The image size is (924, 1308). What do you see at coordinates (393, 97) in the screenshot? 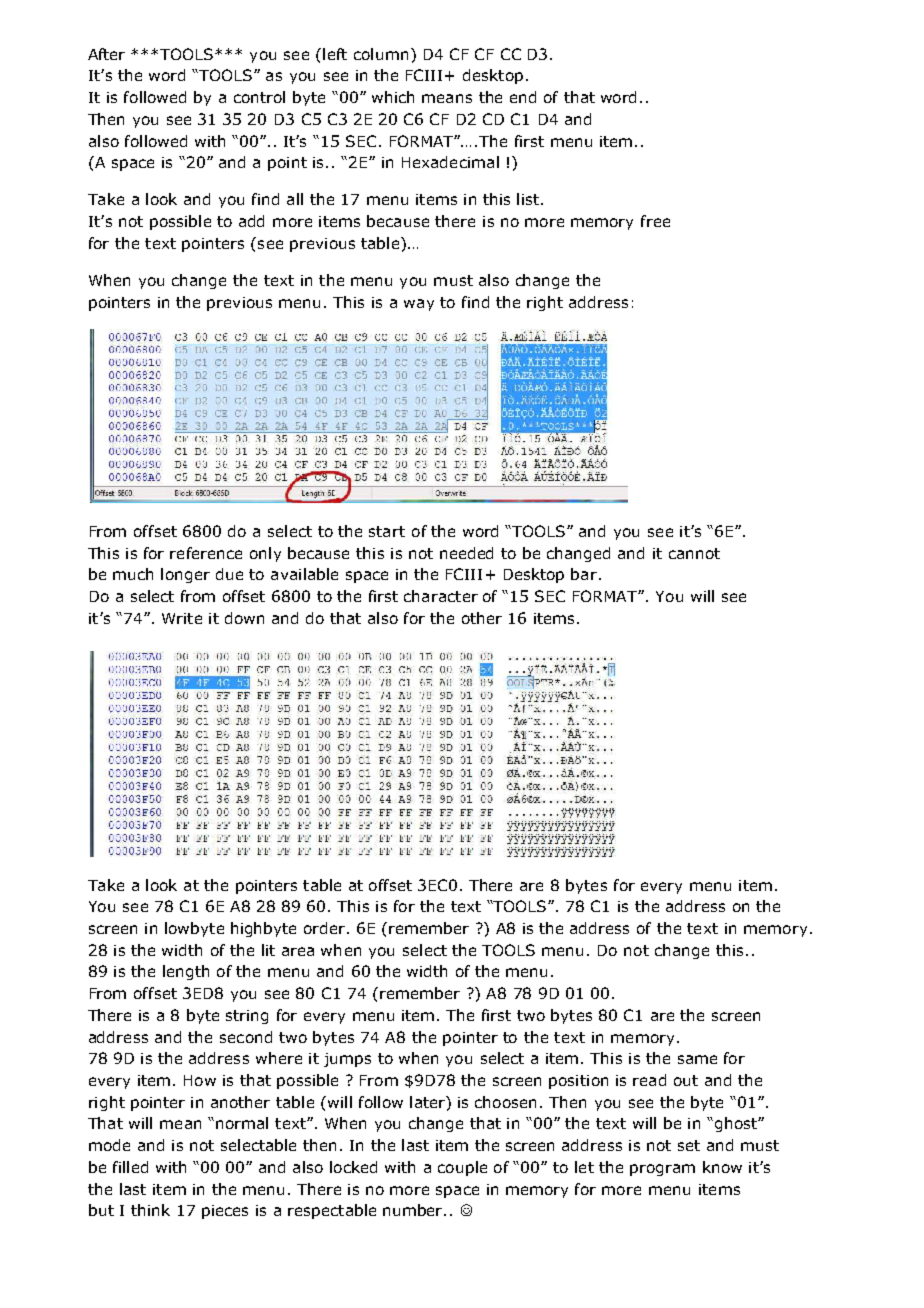
I see `which` at bounding box center [393, 97].
